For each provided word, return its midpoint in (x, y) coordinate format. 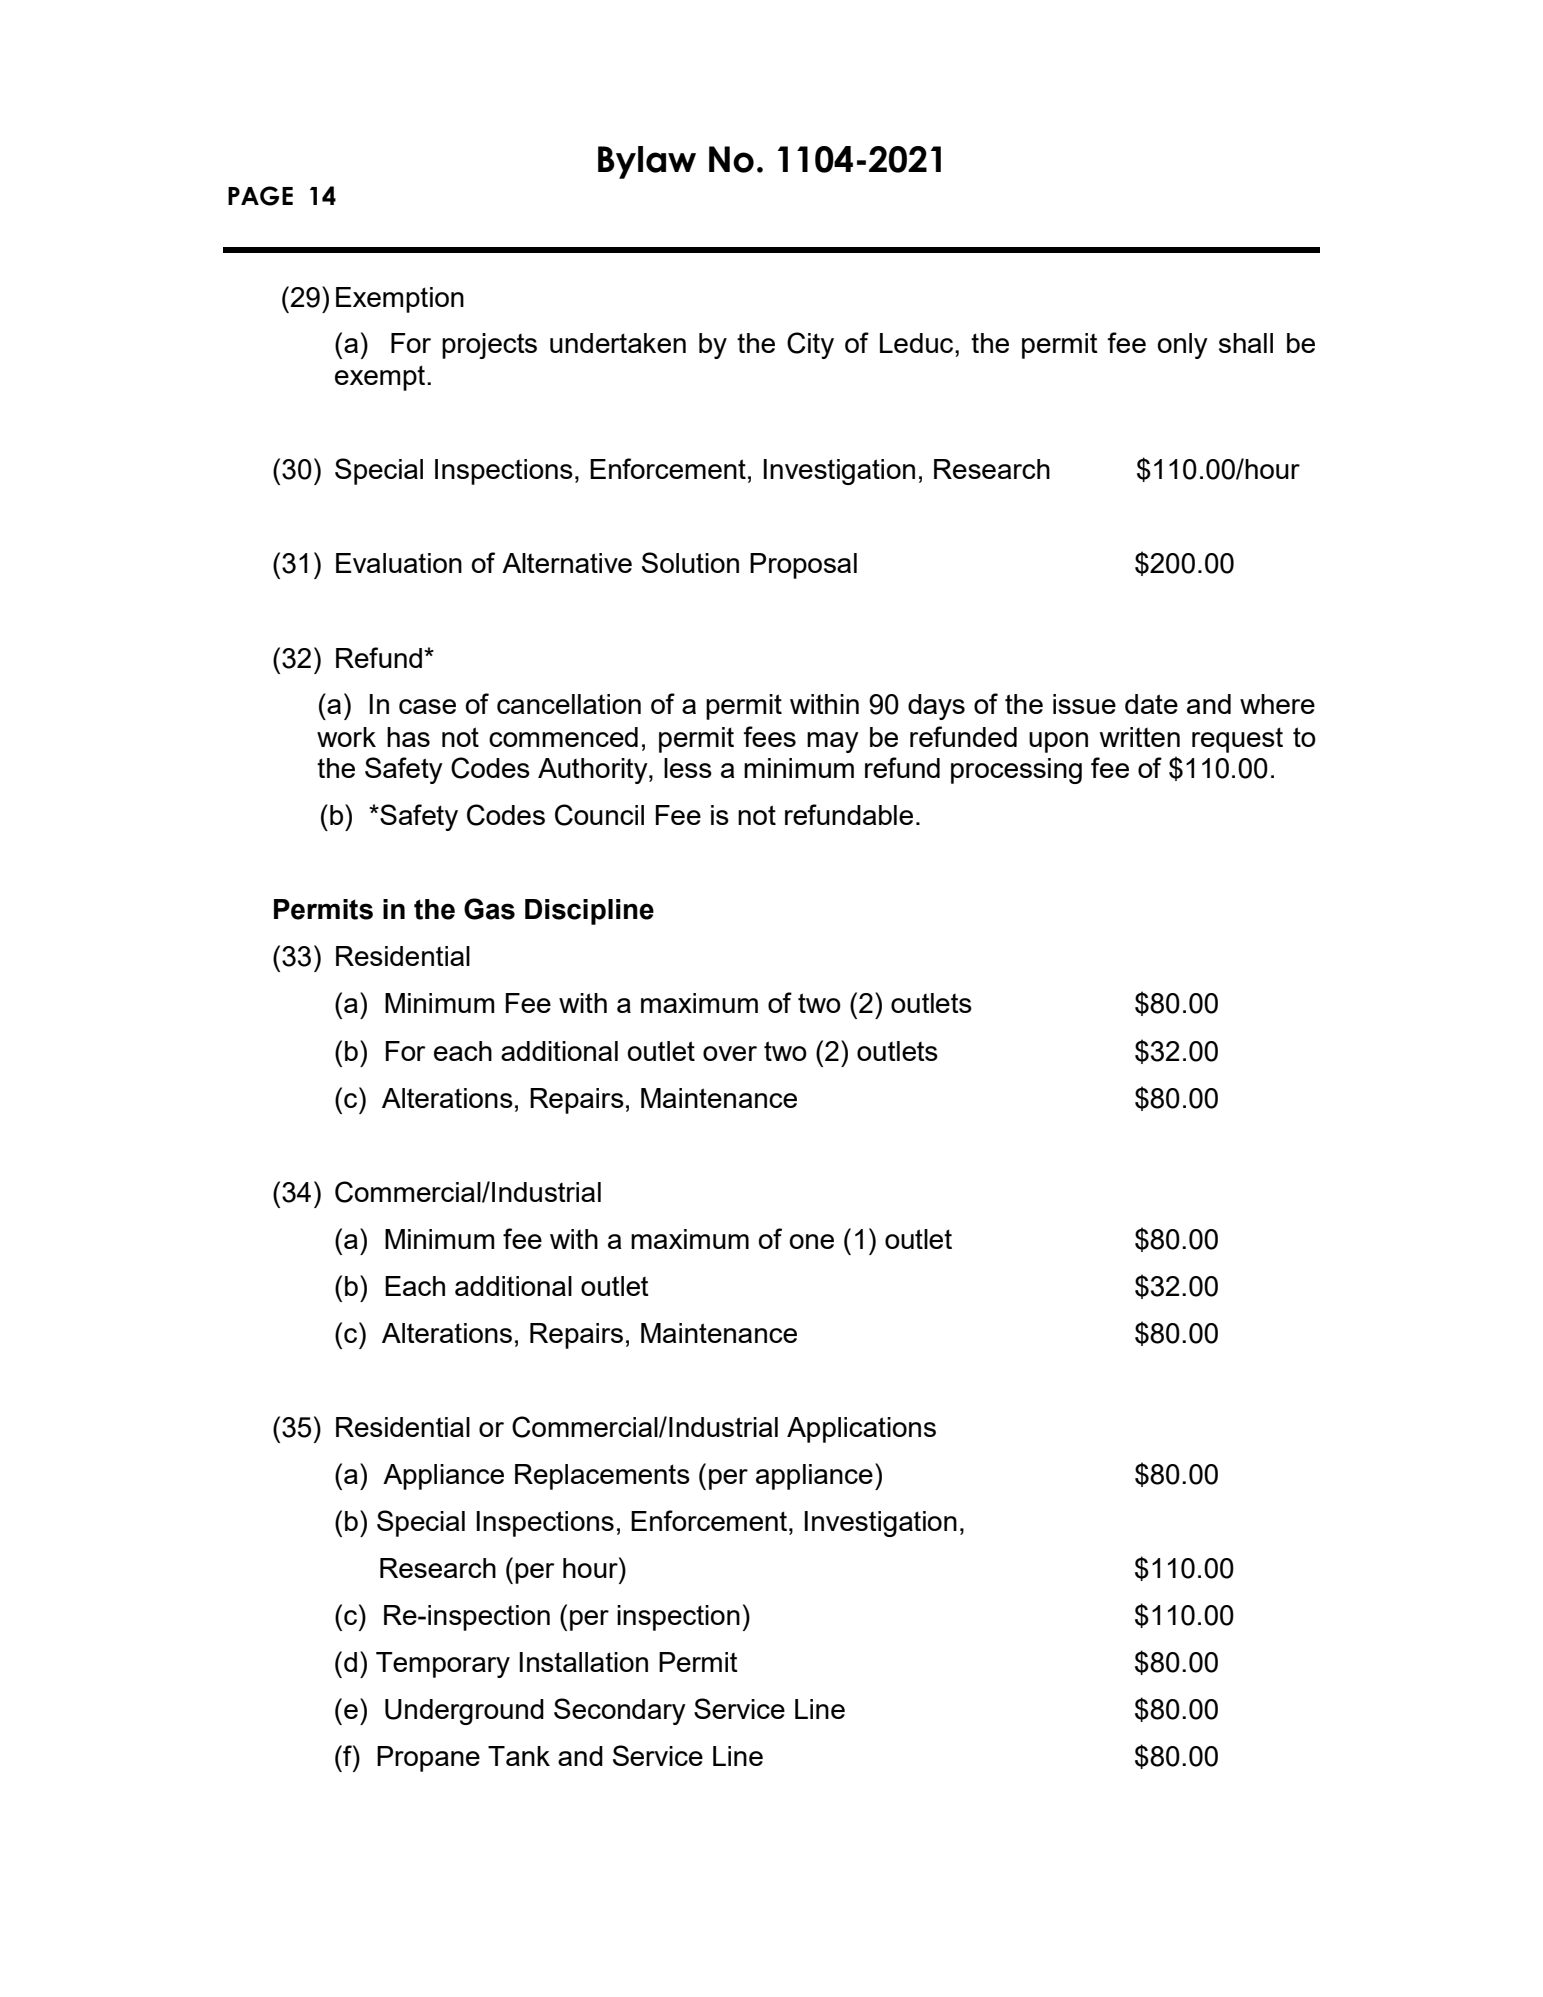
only (1182, 346)
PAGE (260, 196)
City (810, 345)
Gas (489, 909)
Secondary (620, 1711)
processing (1016, 771)
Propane (428, 1759)
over (730, 1053)
